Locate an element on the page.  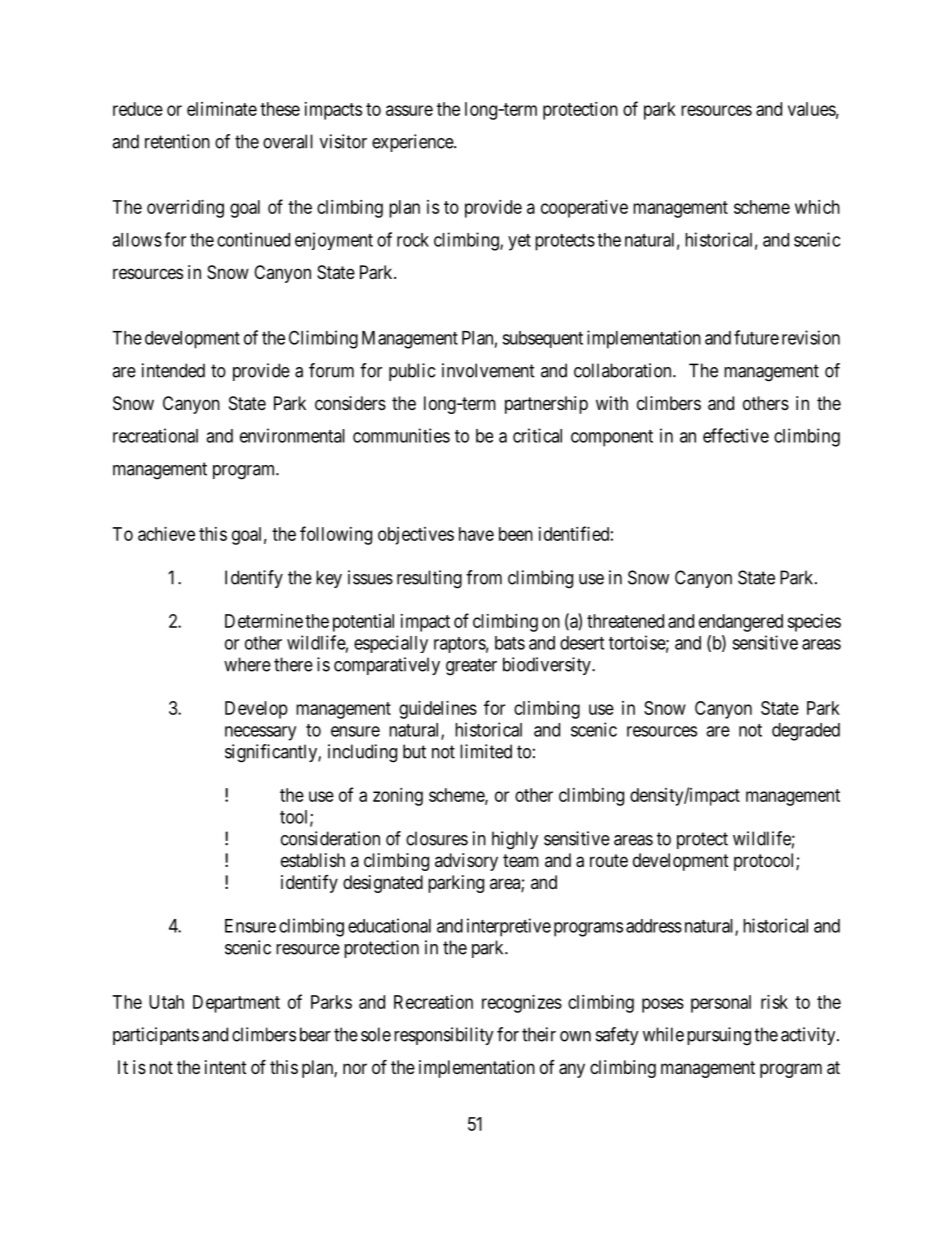
experience is located at coordinates (413, 143).
